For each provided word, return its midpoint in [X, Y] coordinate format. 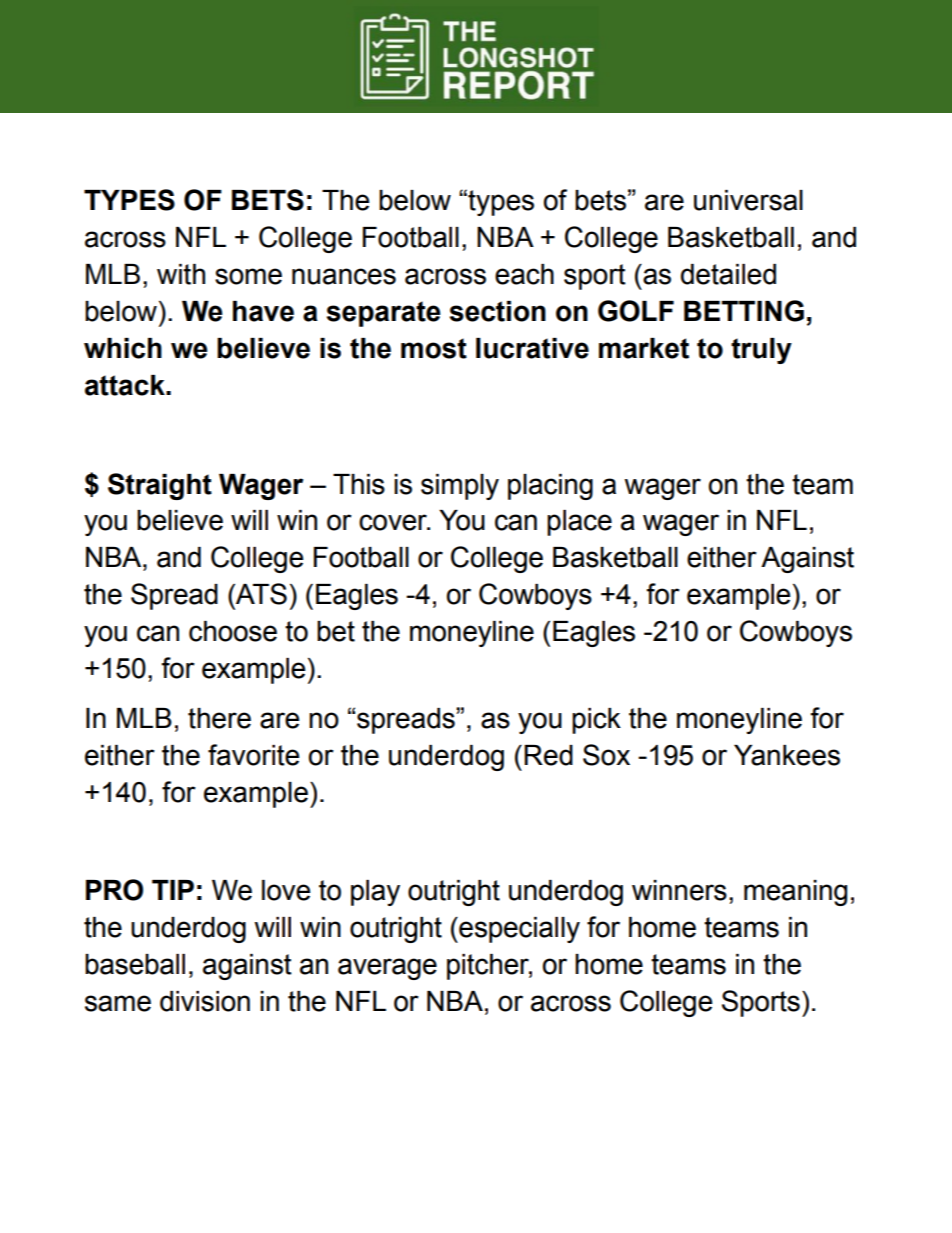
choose [233, 631]
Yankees [787, 755]
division [205, 1001]
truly [761, 351]
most [434, 348]
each [524, 274]
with [181, 274]
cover [394, 522]
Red [548, 755]
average [387, 969]
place [579, 523]
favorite [253, 755]
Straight [160, 486]
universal [748, 200]
